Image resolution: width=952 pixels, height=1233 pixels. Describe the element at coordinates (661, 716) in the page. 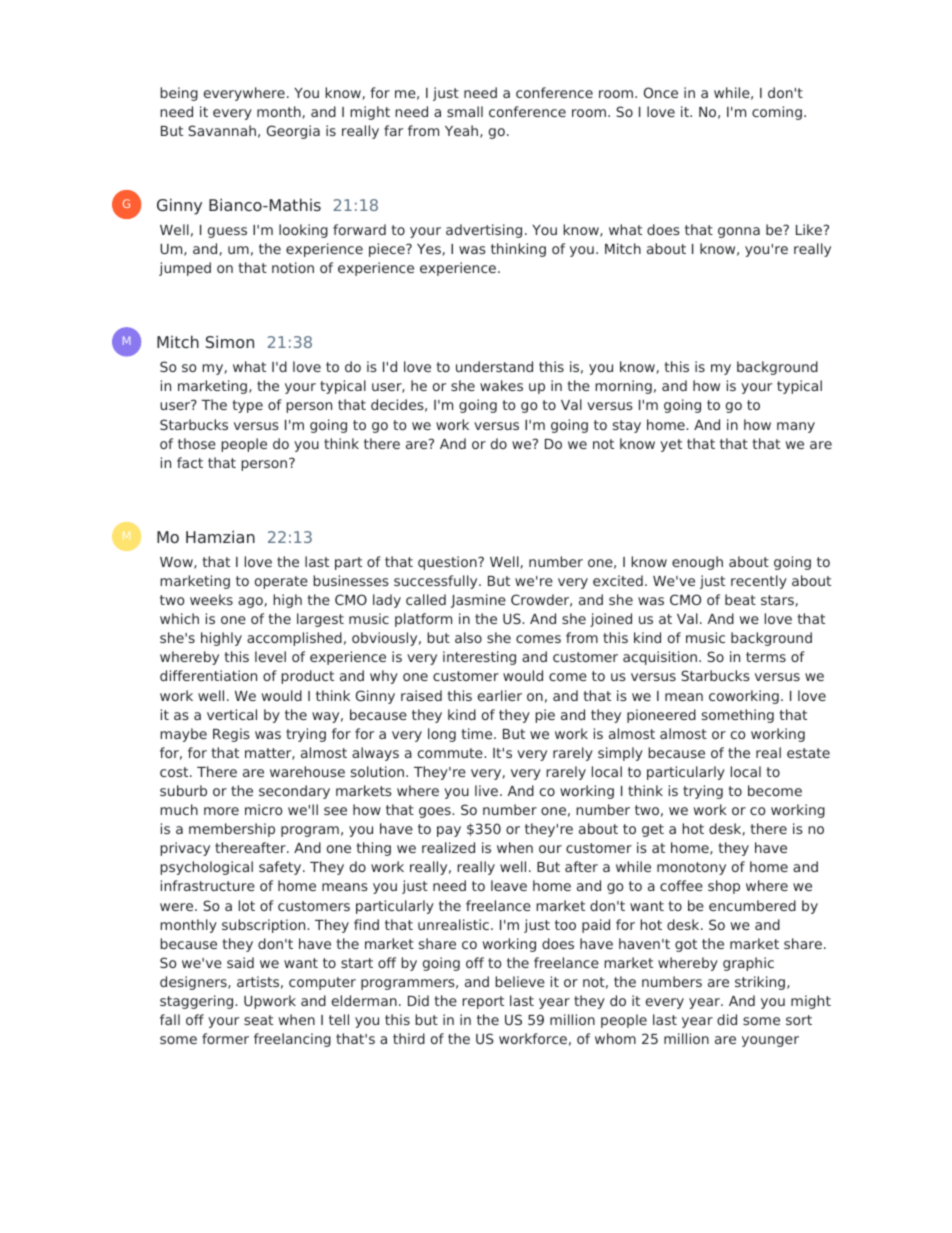

I see `pioneered` at that location.
